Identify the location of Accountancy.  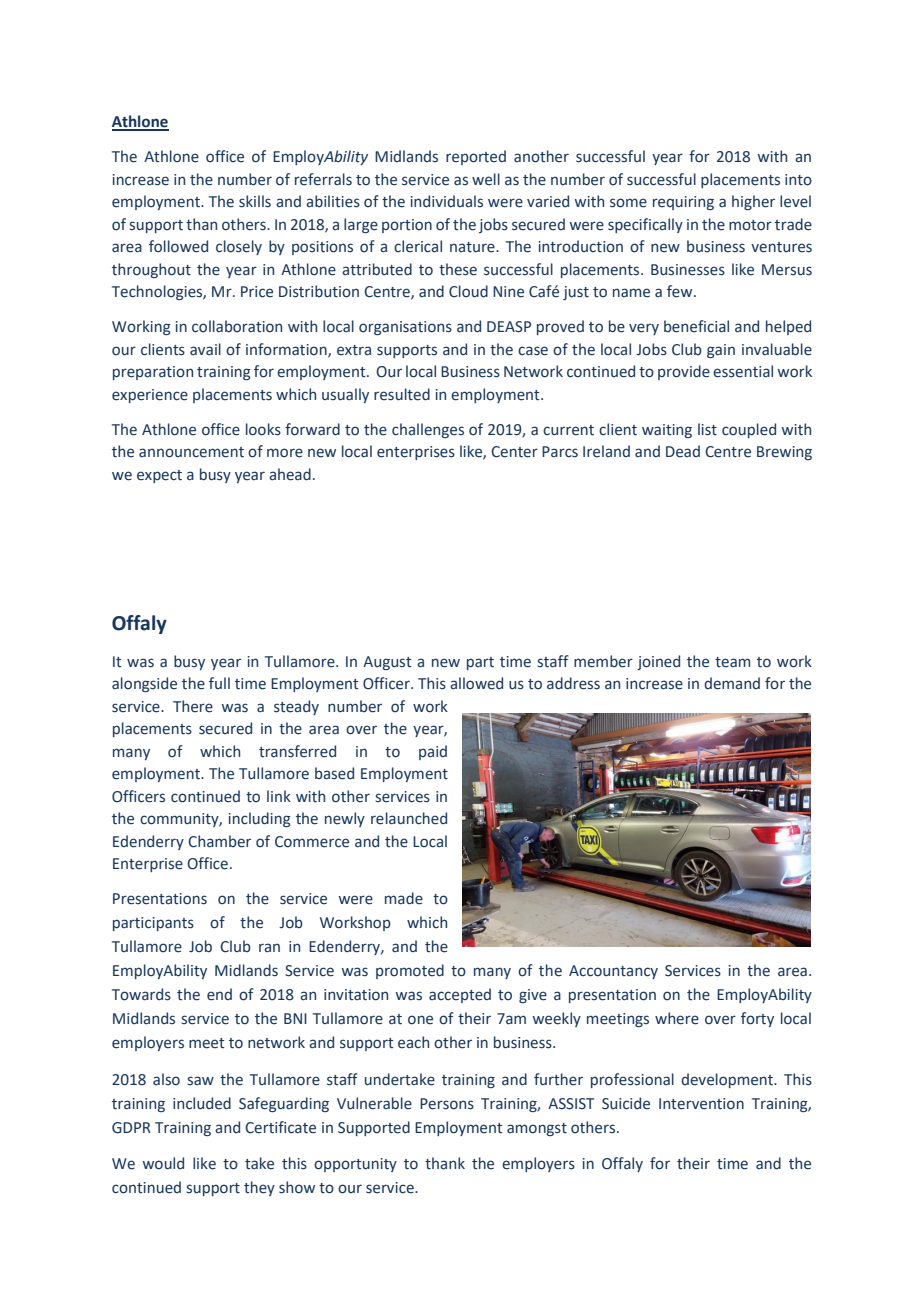
(613, 972).
